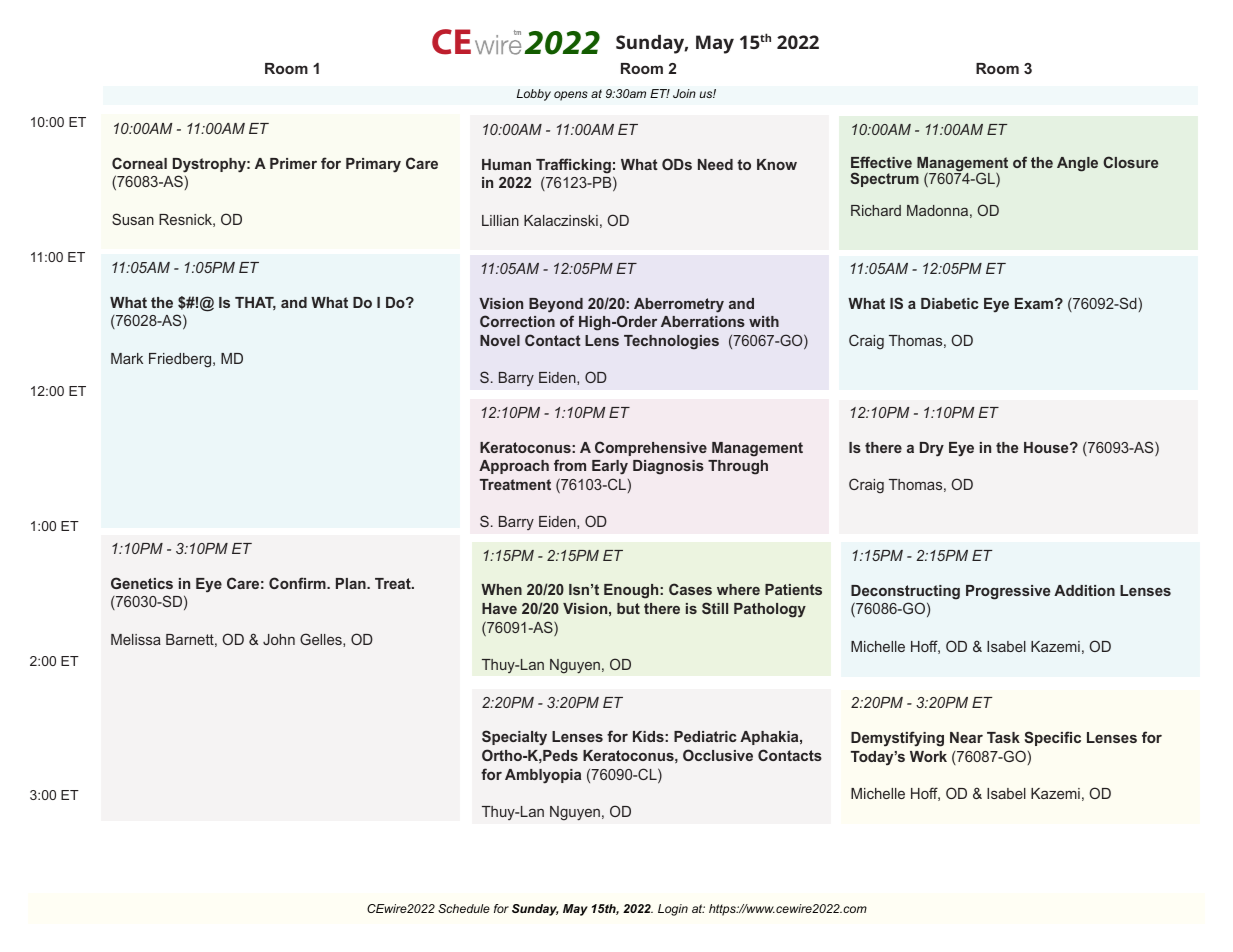 The image size is (1233, 952). What do you see at coordinates (571, 96) in the screenshot?
I see `opens` at bounding box center [571, 96].
